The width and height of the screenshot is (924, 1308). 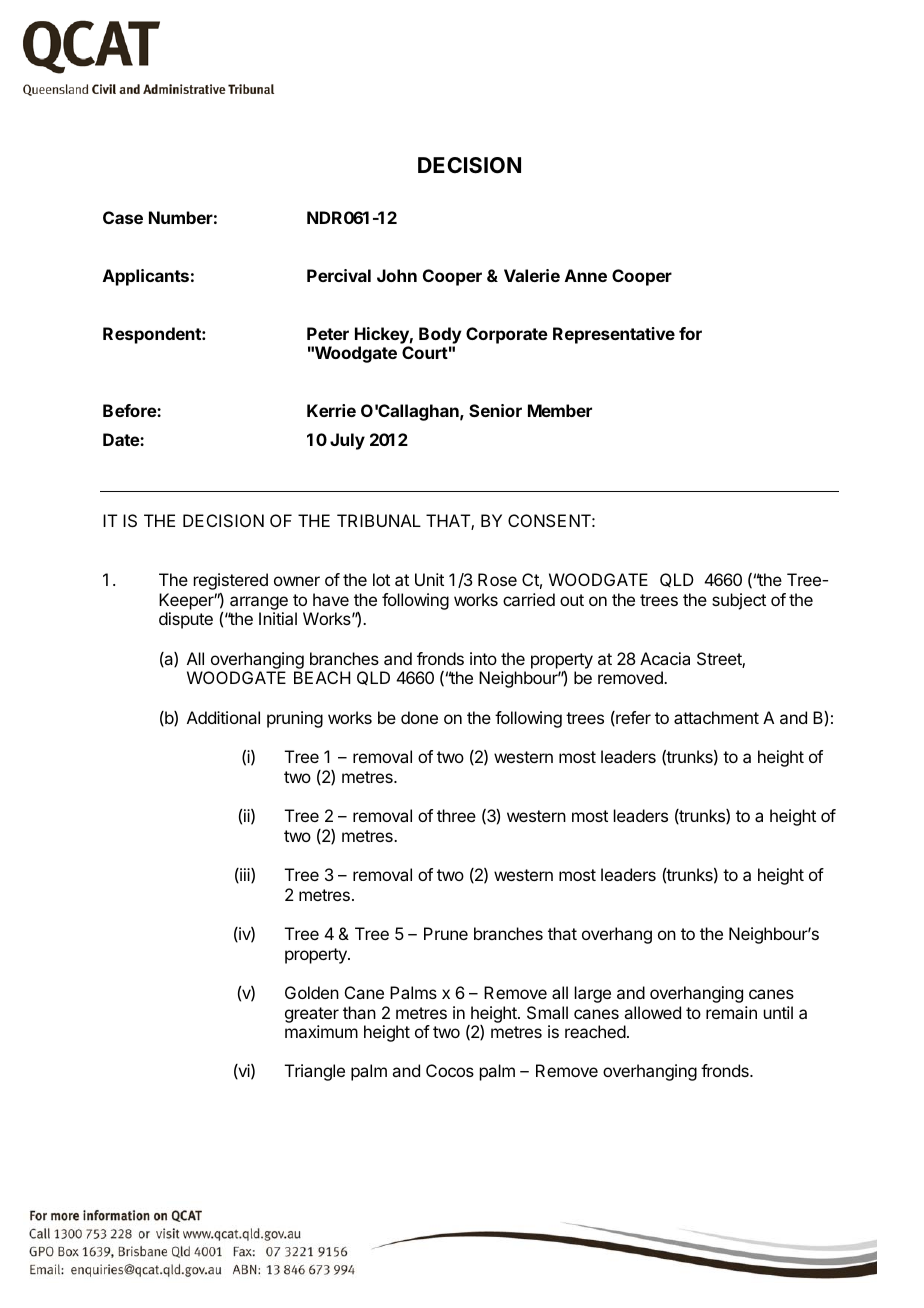 What do you see at coordinates (450, 1070) in the screenshot?
I see `Cocos` at bounding box center [450, 1070].
